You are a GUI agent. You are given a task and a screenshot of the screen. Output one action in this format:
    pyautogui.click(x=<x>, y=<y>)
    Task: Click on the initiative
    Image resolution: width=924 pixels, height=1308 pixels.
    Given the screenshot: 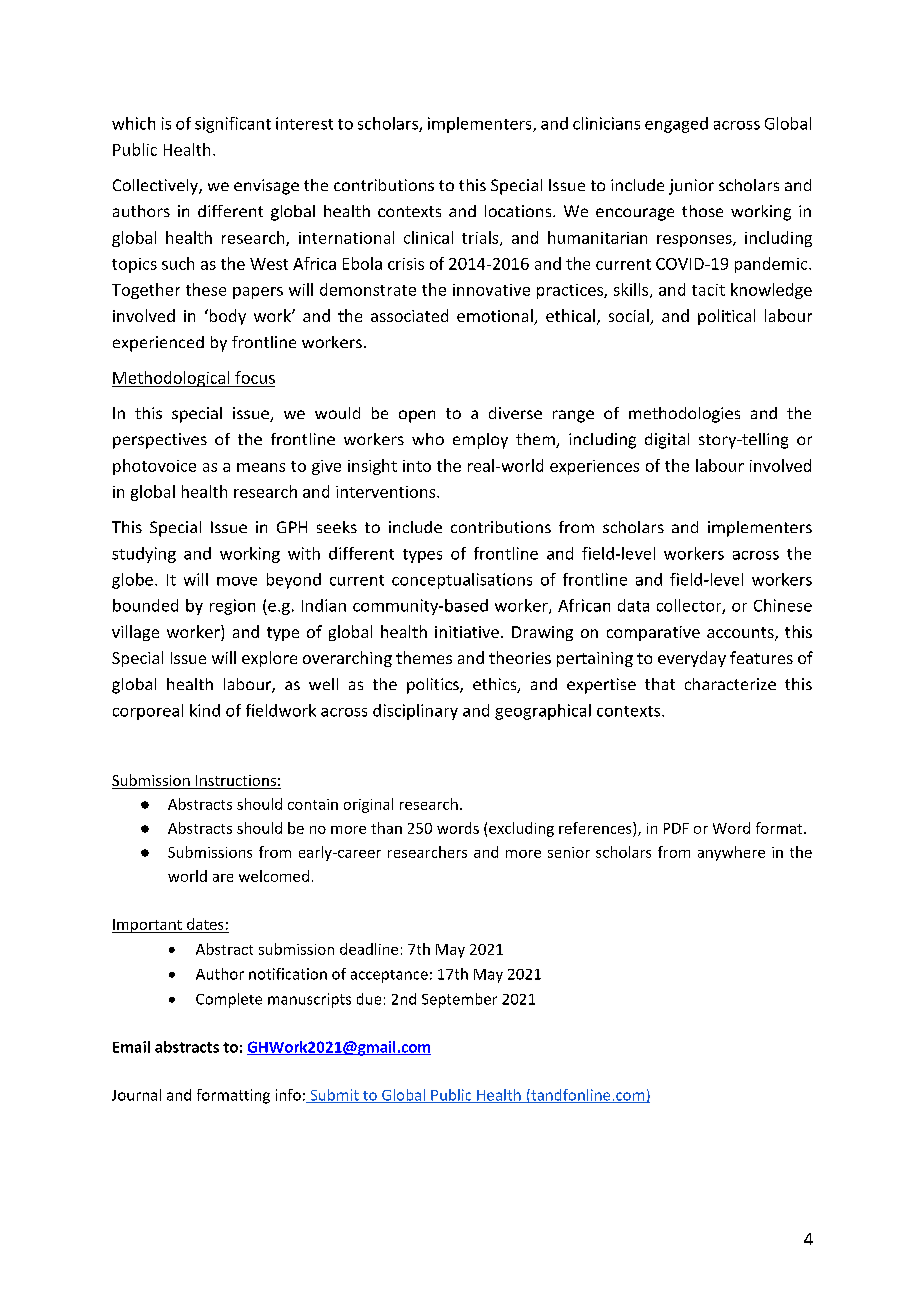 What is the action you would take?
    pyautogui.click(x=467, y=632)
